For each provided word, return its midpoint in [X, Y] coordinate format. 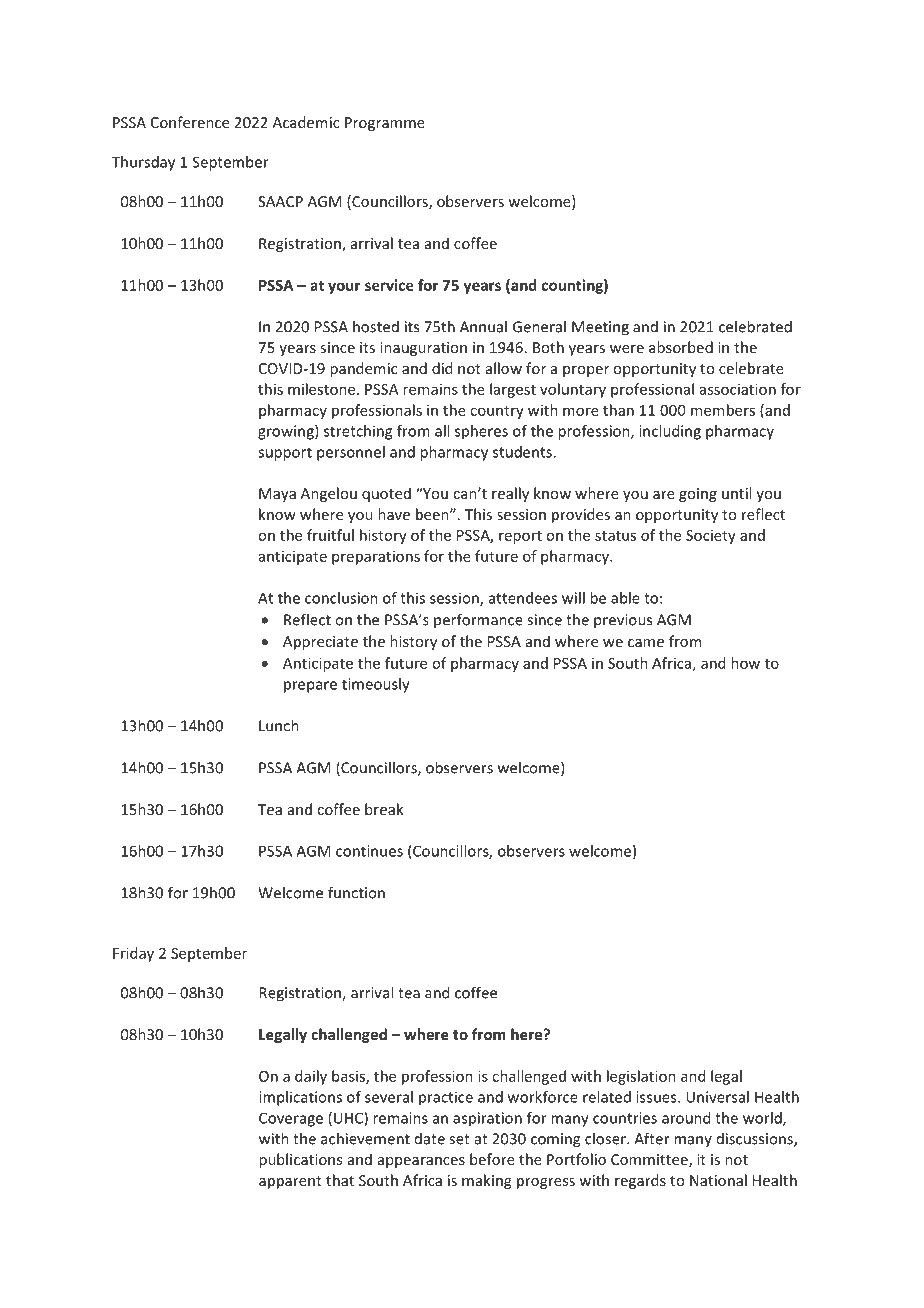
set [459, 1139]
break [384, 809]
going [698, 495]
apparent [290, 1182]
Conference [190, 122]
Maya [277, 495]
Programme [385, 124]
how [745, 663]
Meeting [600, 328]
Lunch [279, 725]
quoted [386, 494]
